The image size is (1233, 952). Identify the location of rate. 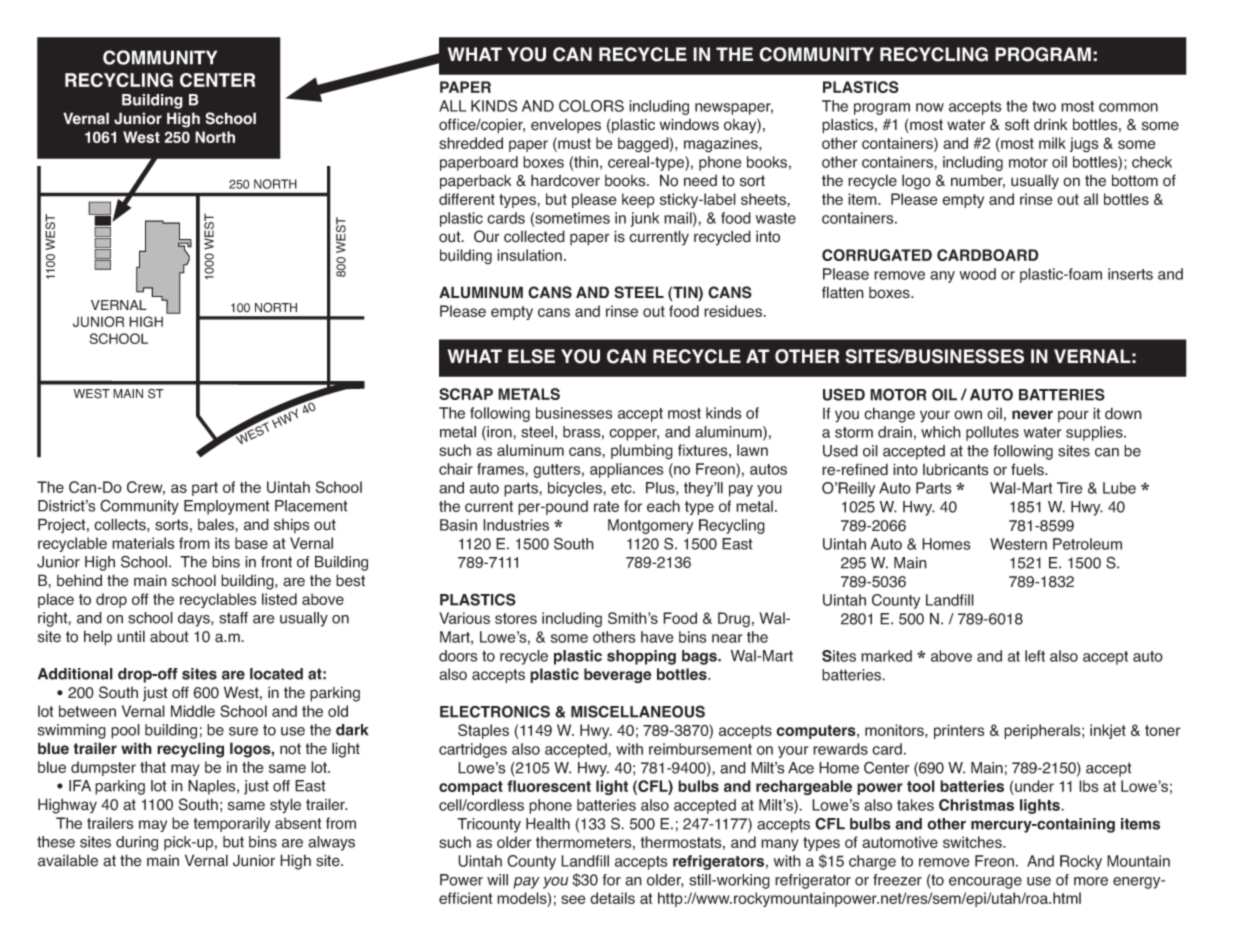
(606, 506).
